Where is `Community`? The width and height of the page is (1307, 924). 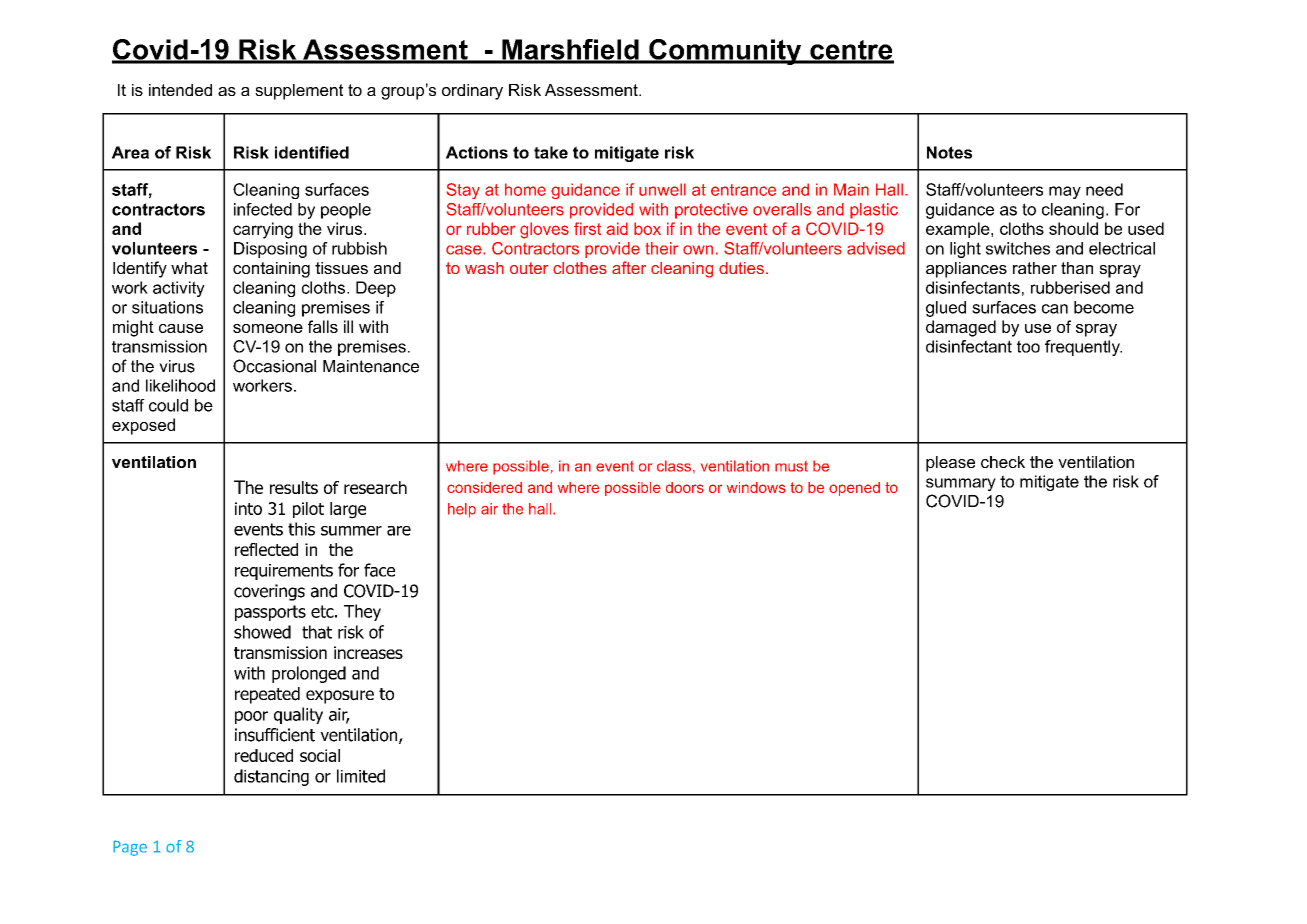 Community is located at coordinates (725, 52).
